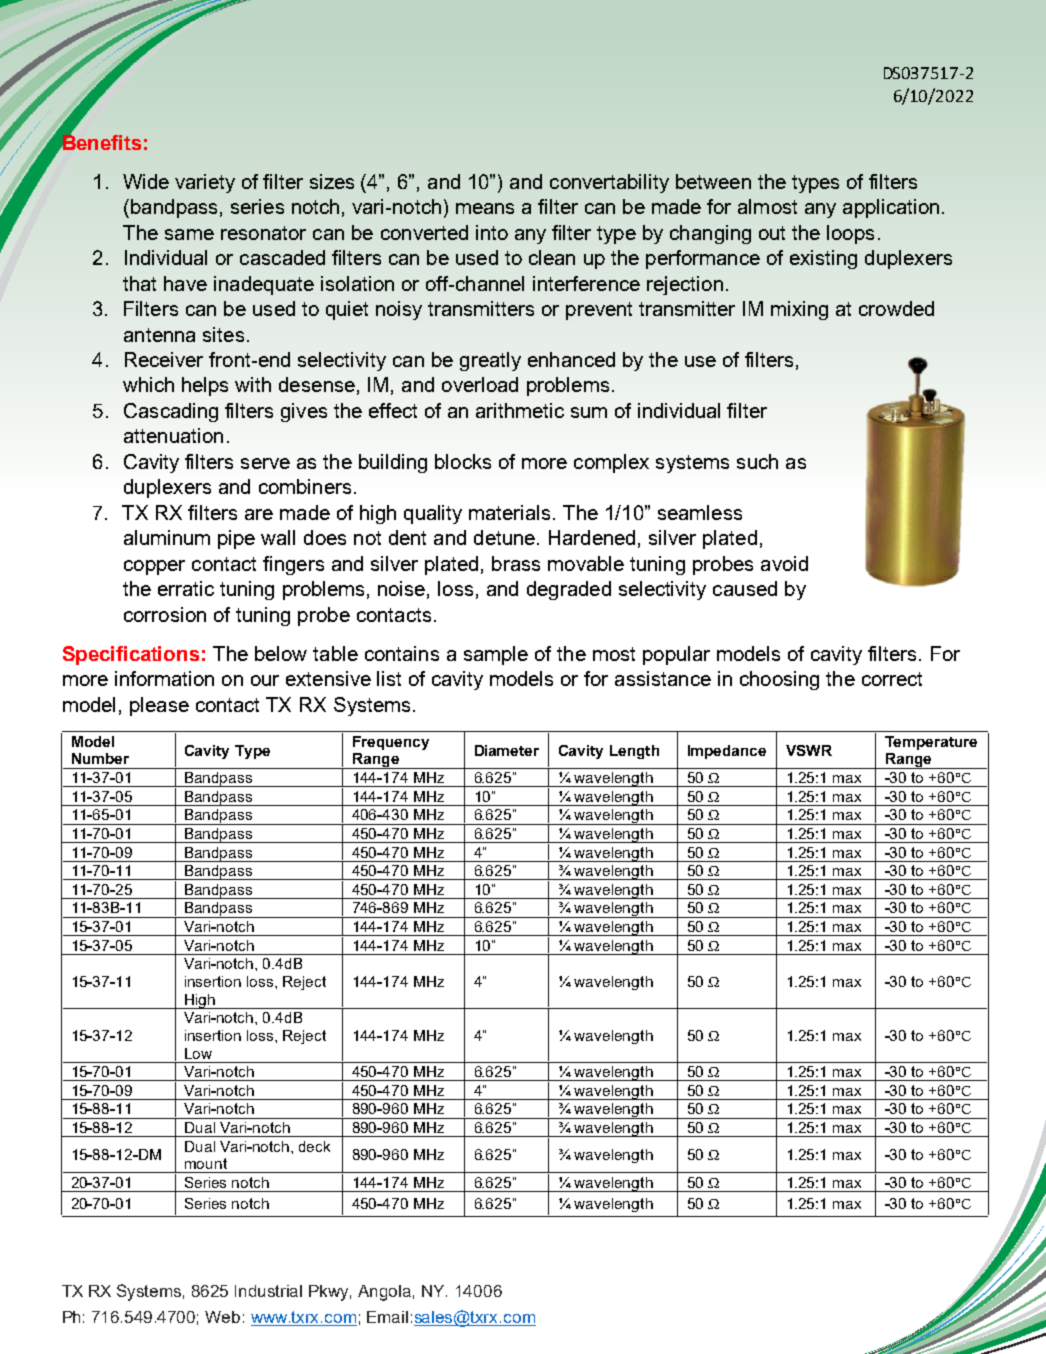 Image resolution: width=1046 pixels, height=1354 pixels. I want to click on same, so click(189, 234).
